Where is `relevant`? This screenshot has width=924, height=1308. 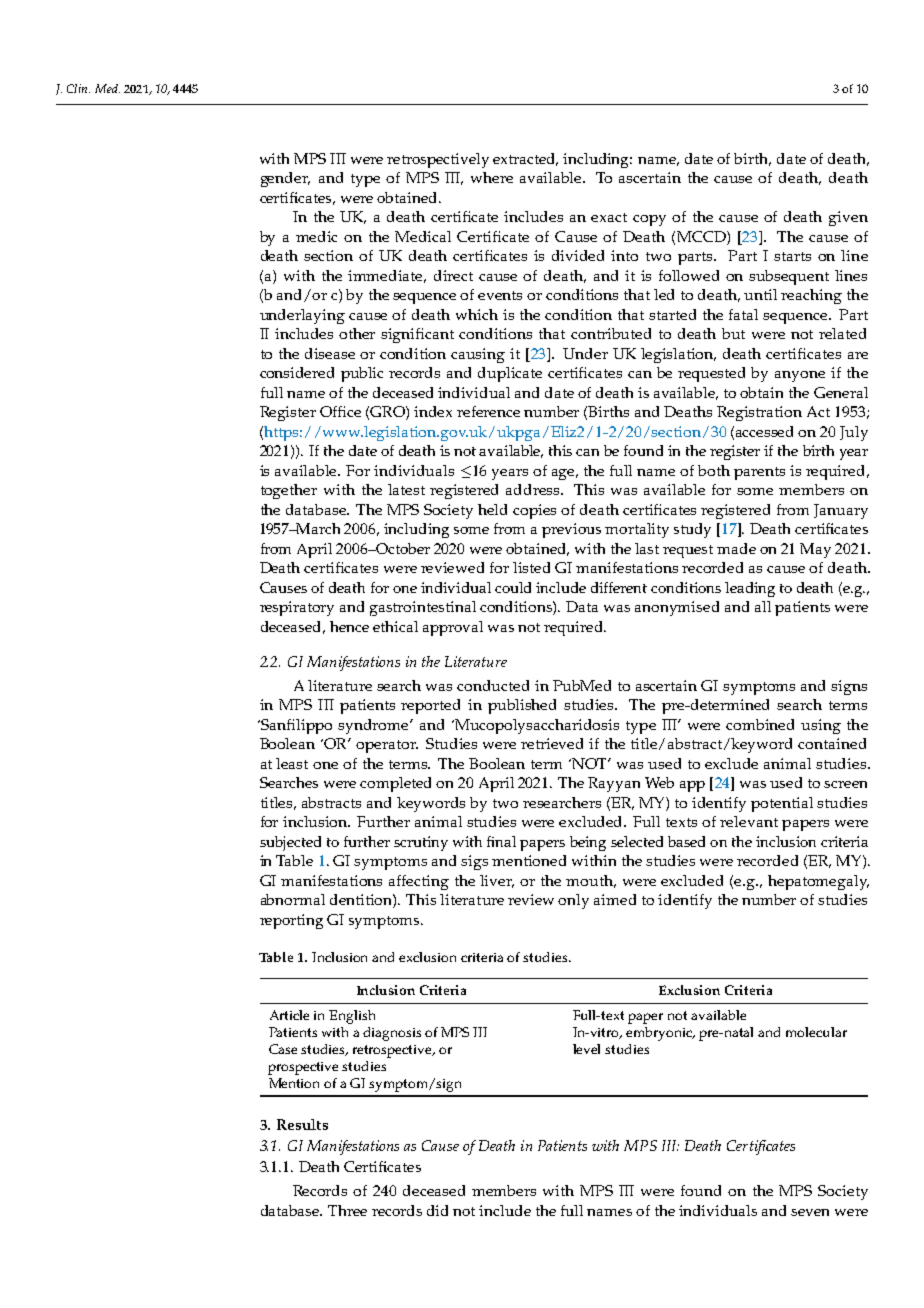
relevant is located at coordinates (749, 821).
